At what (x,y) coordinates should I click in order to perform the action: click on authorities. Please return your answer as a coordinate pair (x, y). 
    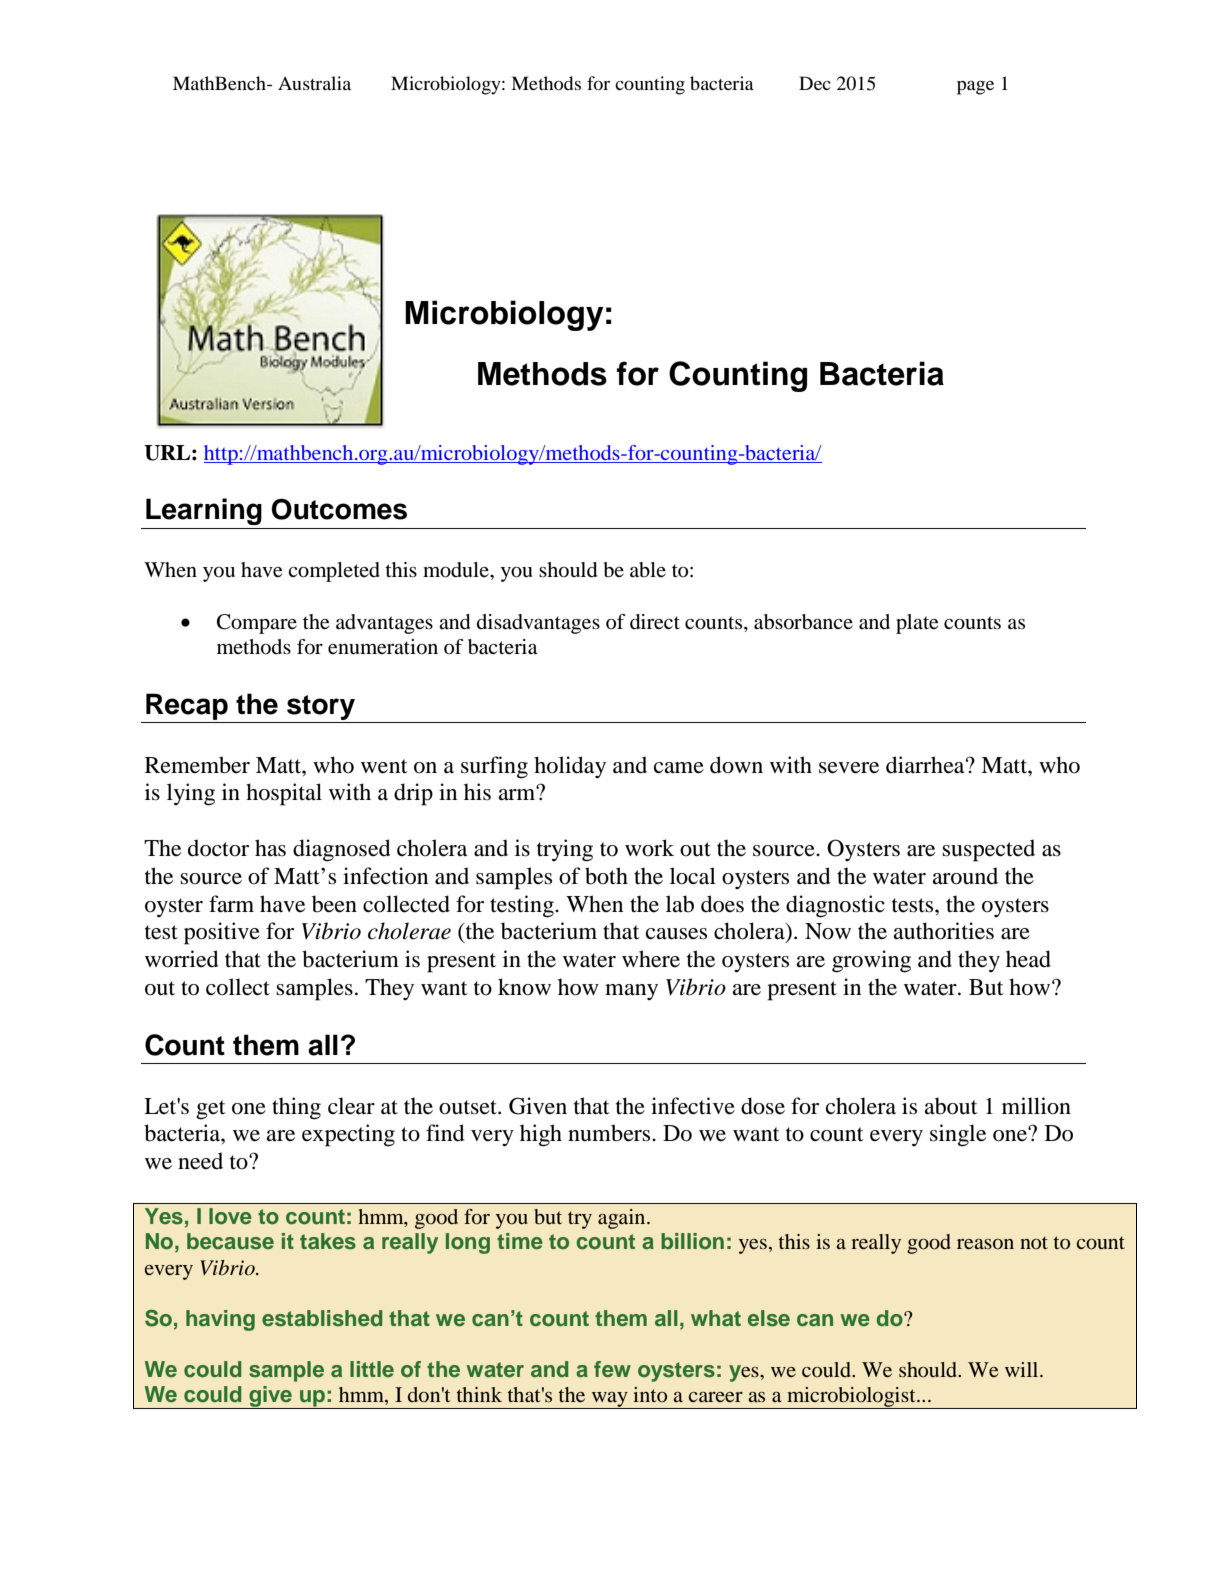
    Looking at the image, I should click on (943, 931).
